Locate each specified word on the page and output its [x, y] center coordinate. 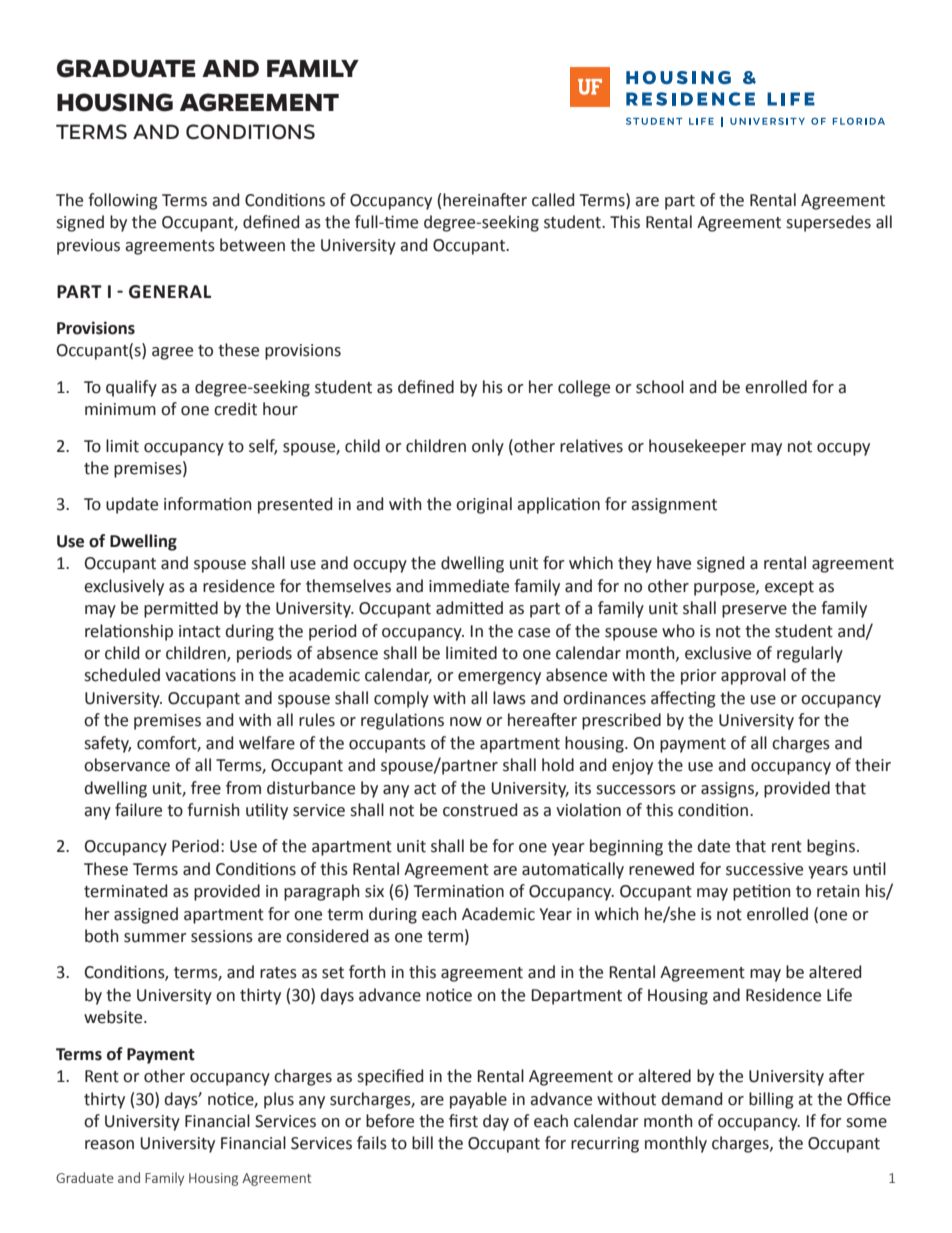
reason [109, 1145]
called [553, 200]
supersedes [828, 223]
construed [480, 810]
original [484, 505]
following [123, 201]
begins [831, 847]
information [208, 504]
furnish [213, 810]
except [789, 588]
